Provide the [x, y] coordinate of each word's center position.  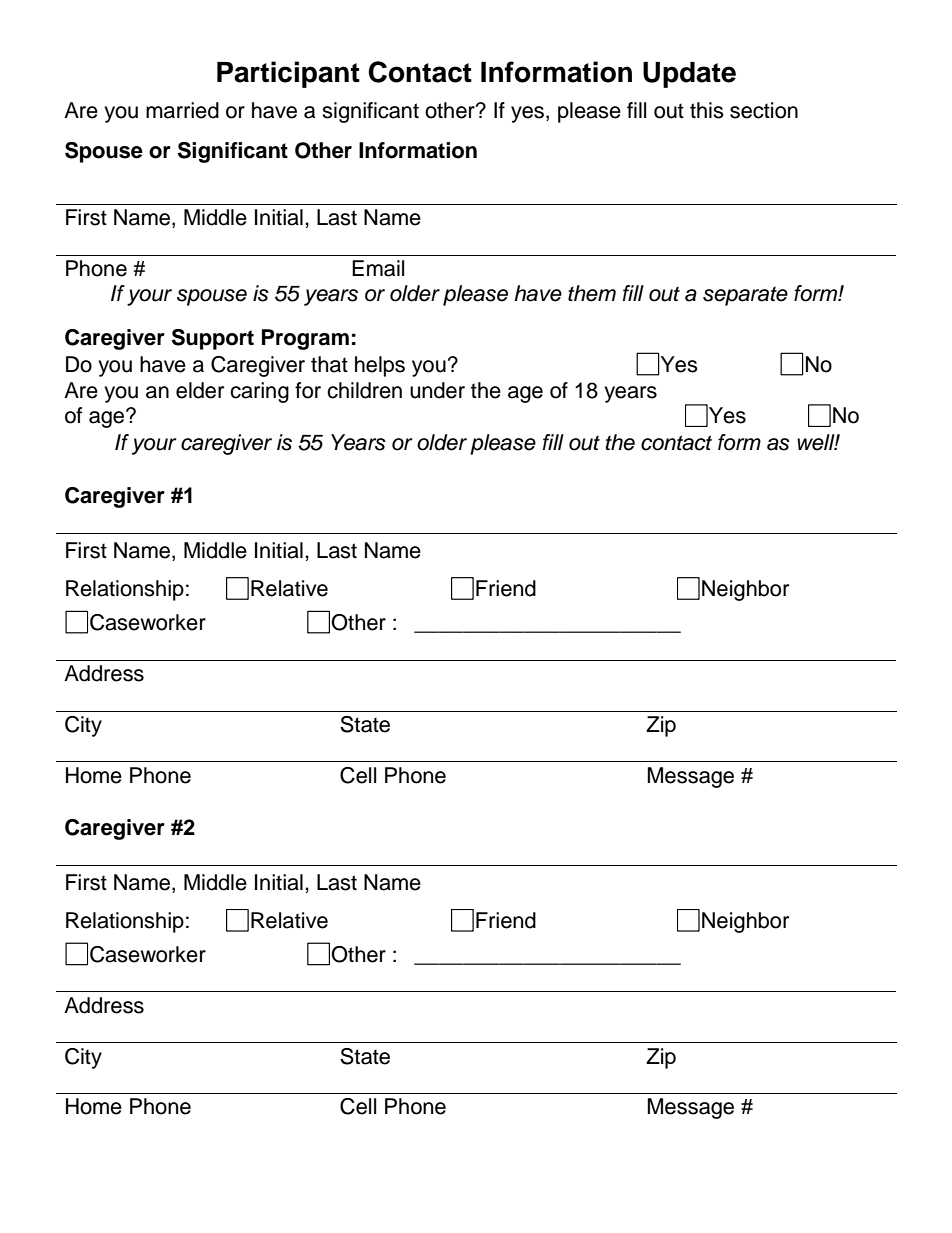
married [182, 110]
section [764, 110]
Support [213, 339]
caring [259, 392]
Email [378, 268]
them [592, 293]
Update [689, 75]
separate [745, 296]
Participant [288, 74]
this [707, 110]
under [437, 390]
